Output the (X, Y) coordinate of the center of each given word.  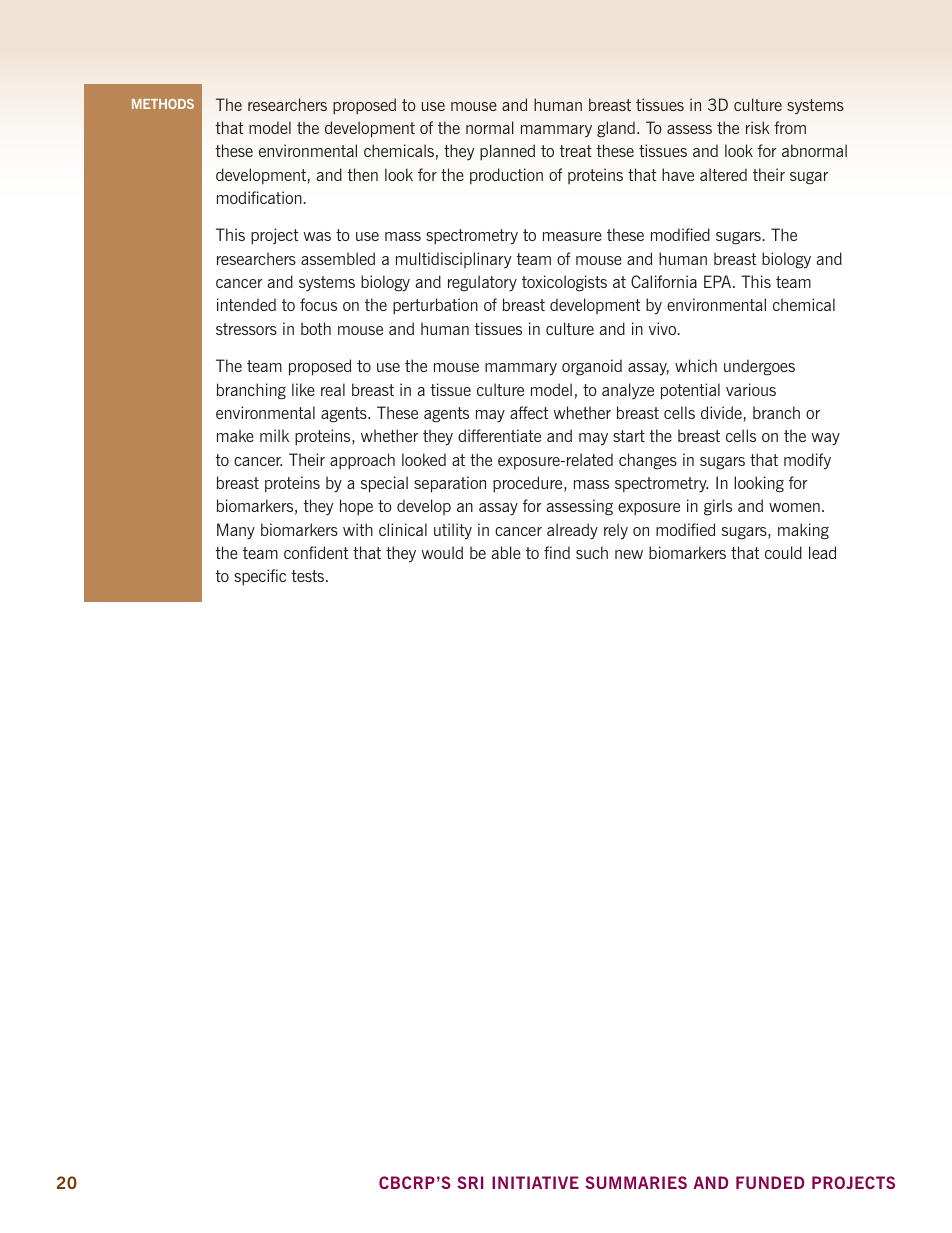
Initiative (535, 1182)
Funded (770, 1182)
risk (758, 127)
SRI (470, 1182)
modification (260, 197)
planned (507, 152)
